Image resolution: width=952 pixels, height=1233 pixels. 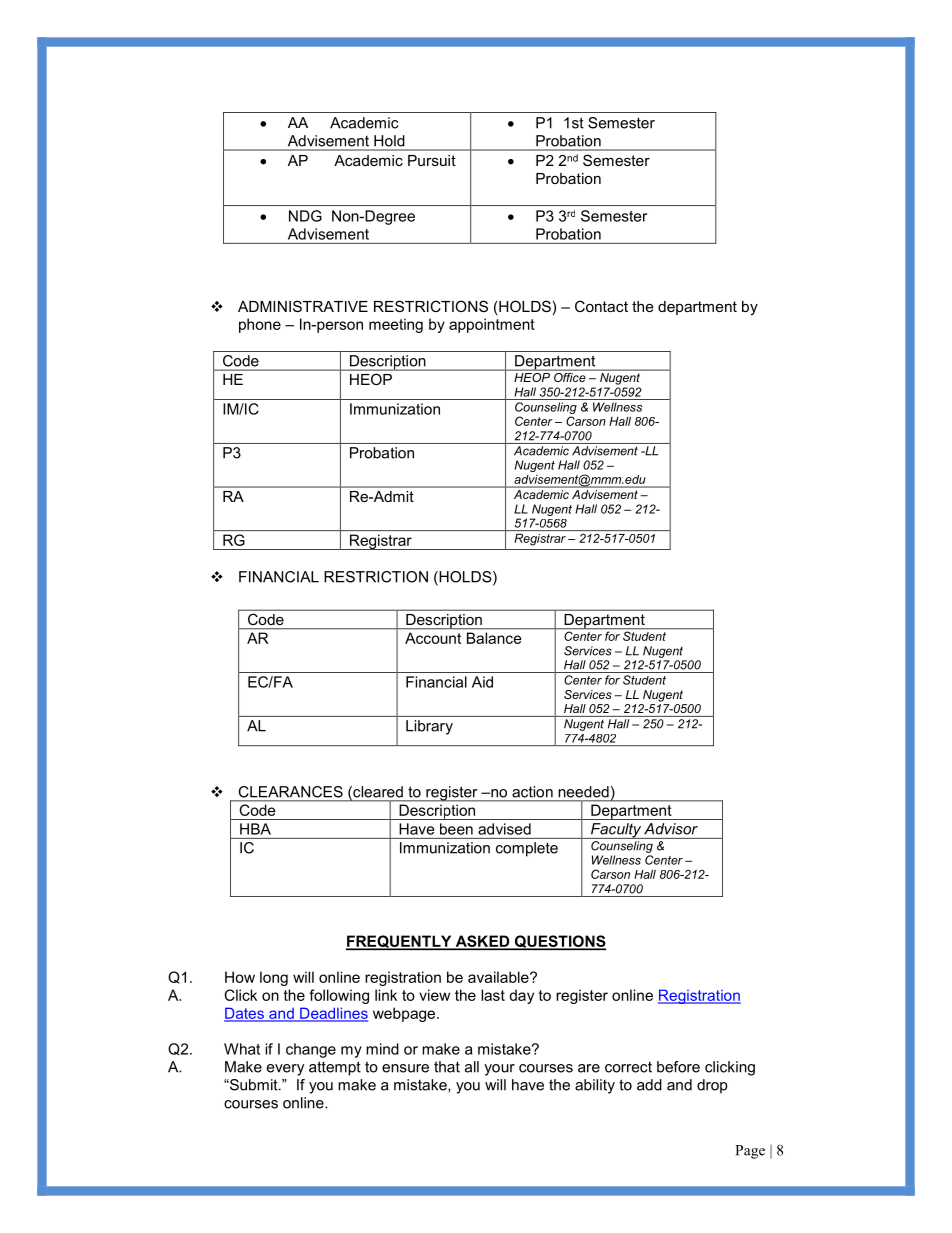 What do you see at coordinates (527, 849) in the document?
I see `complete` at bounding box center [527, 849].
